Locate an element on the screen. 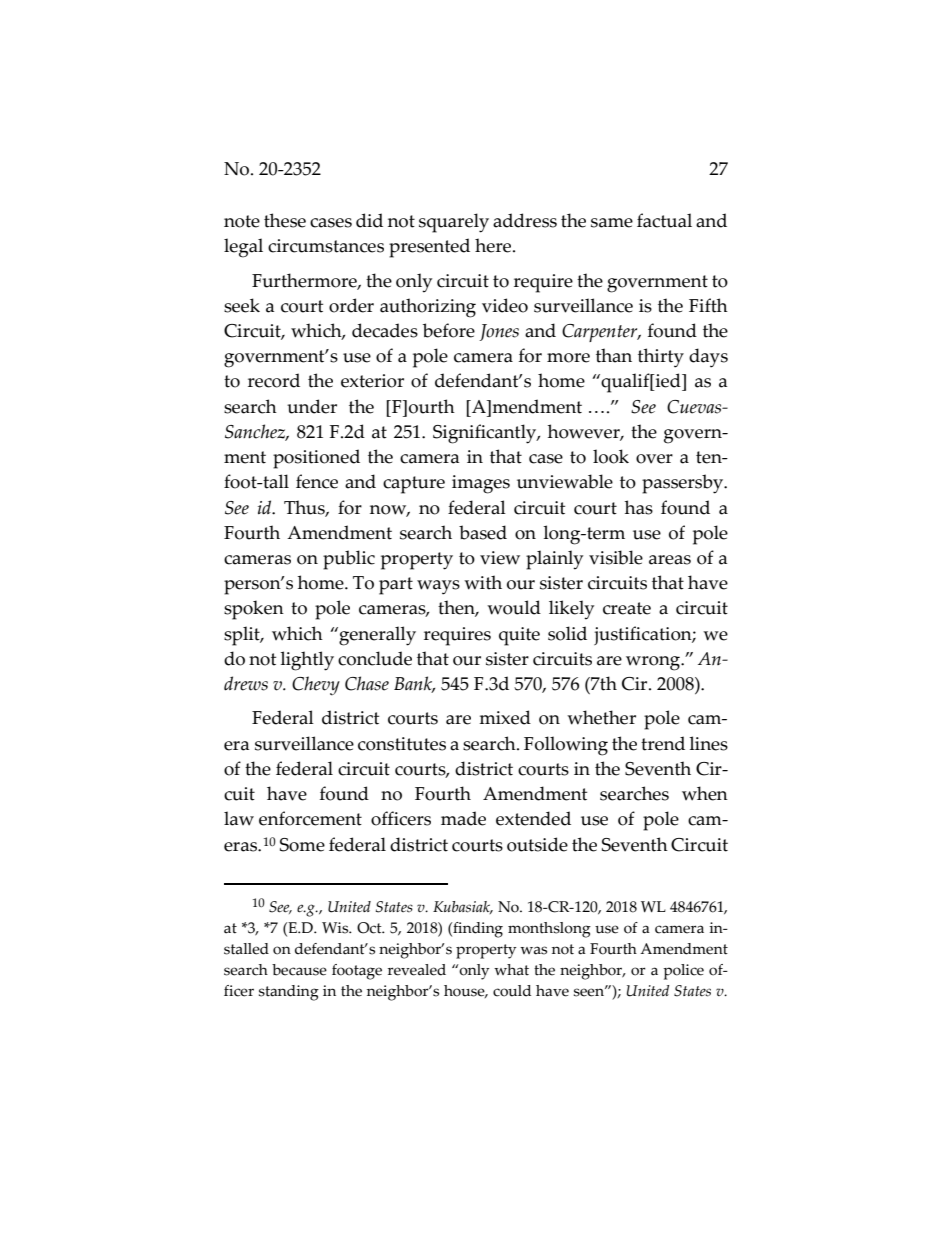 Image resolution: width=952 pixels, height=1233 pixels. police is located at coordinates (683, 972).
